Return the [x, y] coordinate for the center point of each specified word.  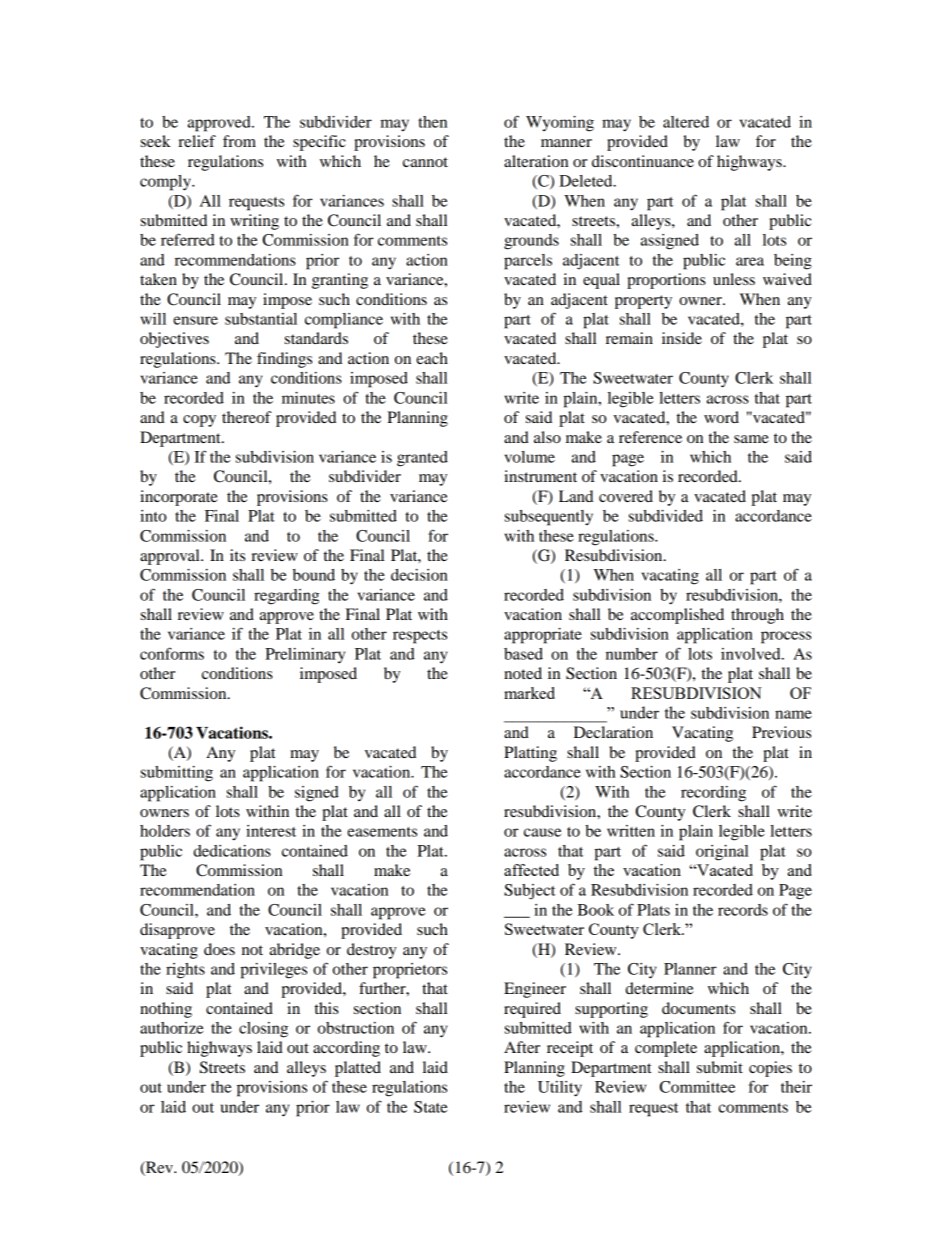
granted [422, 459]
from [239, 141]
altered [686, 122]
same [751, 439]
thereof [246, 417]
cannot [425, 162]
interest [271, 831]
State [430, 1107]
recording [713, 794]
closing [263, 1030]
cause [542, 832]
